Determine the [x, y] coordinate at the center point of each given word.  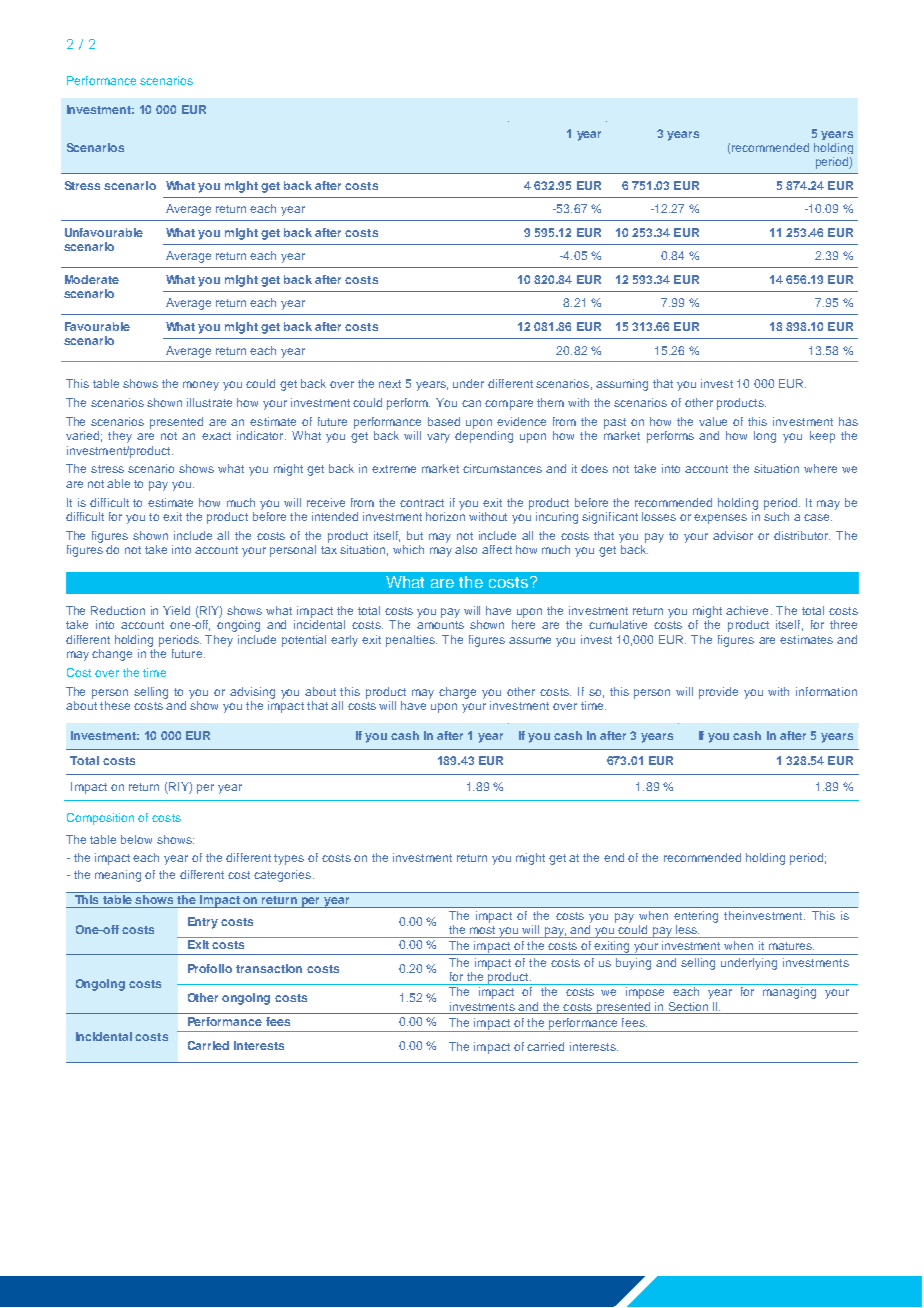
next [390, 384]
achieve [747, 610]
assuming [622, 385]
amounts [440, 625]
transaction [269, 968]
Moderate [92, 279]
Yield [176, 610]
